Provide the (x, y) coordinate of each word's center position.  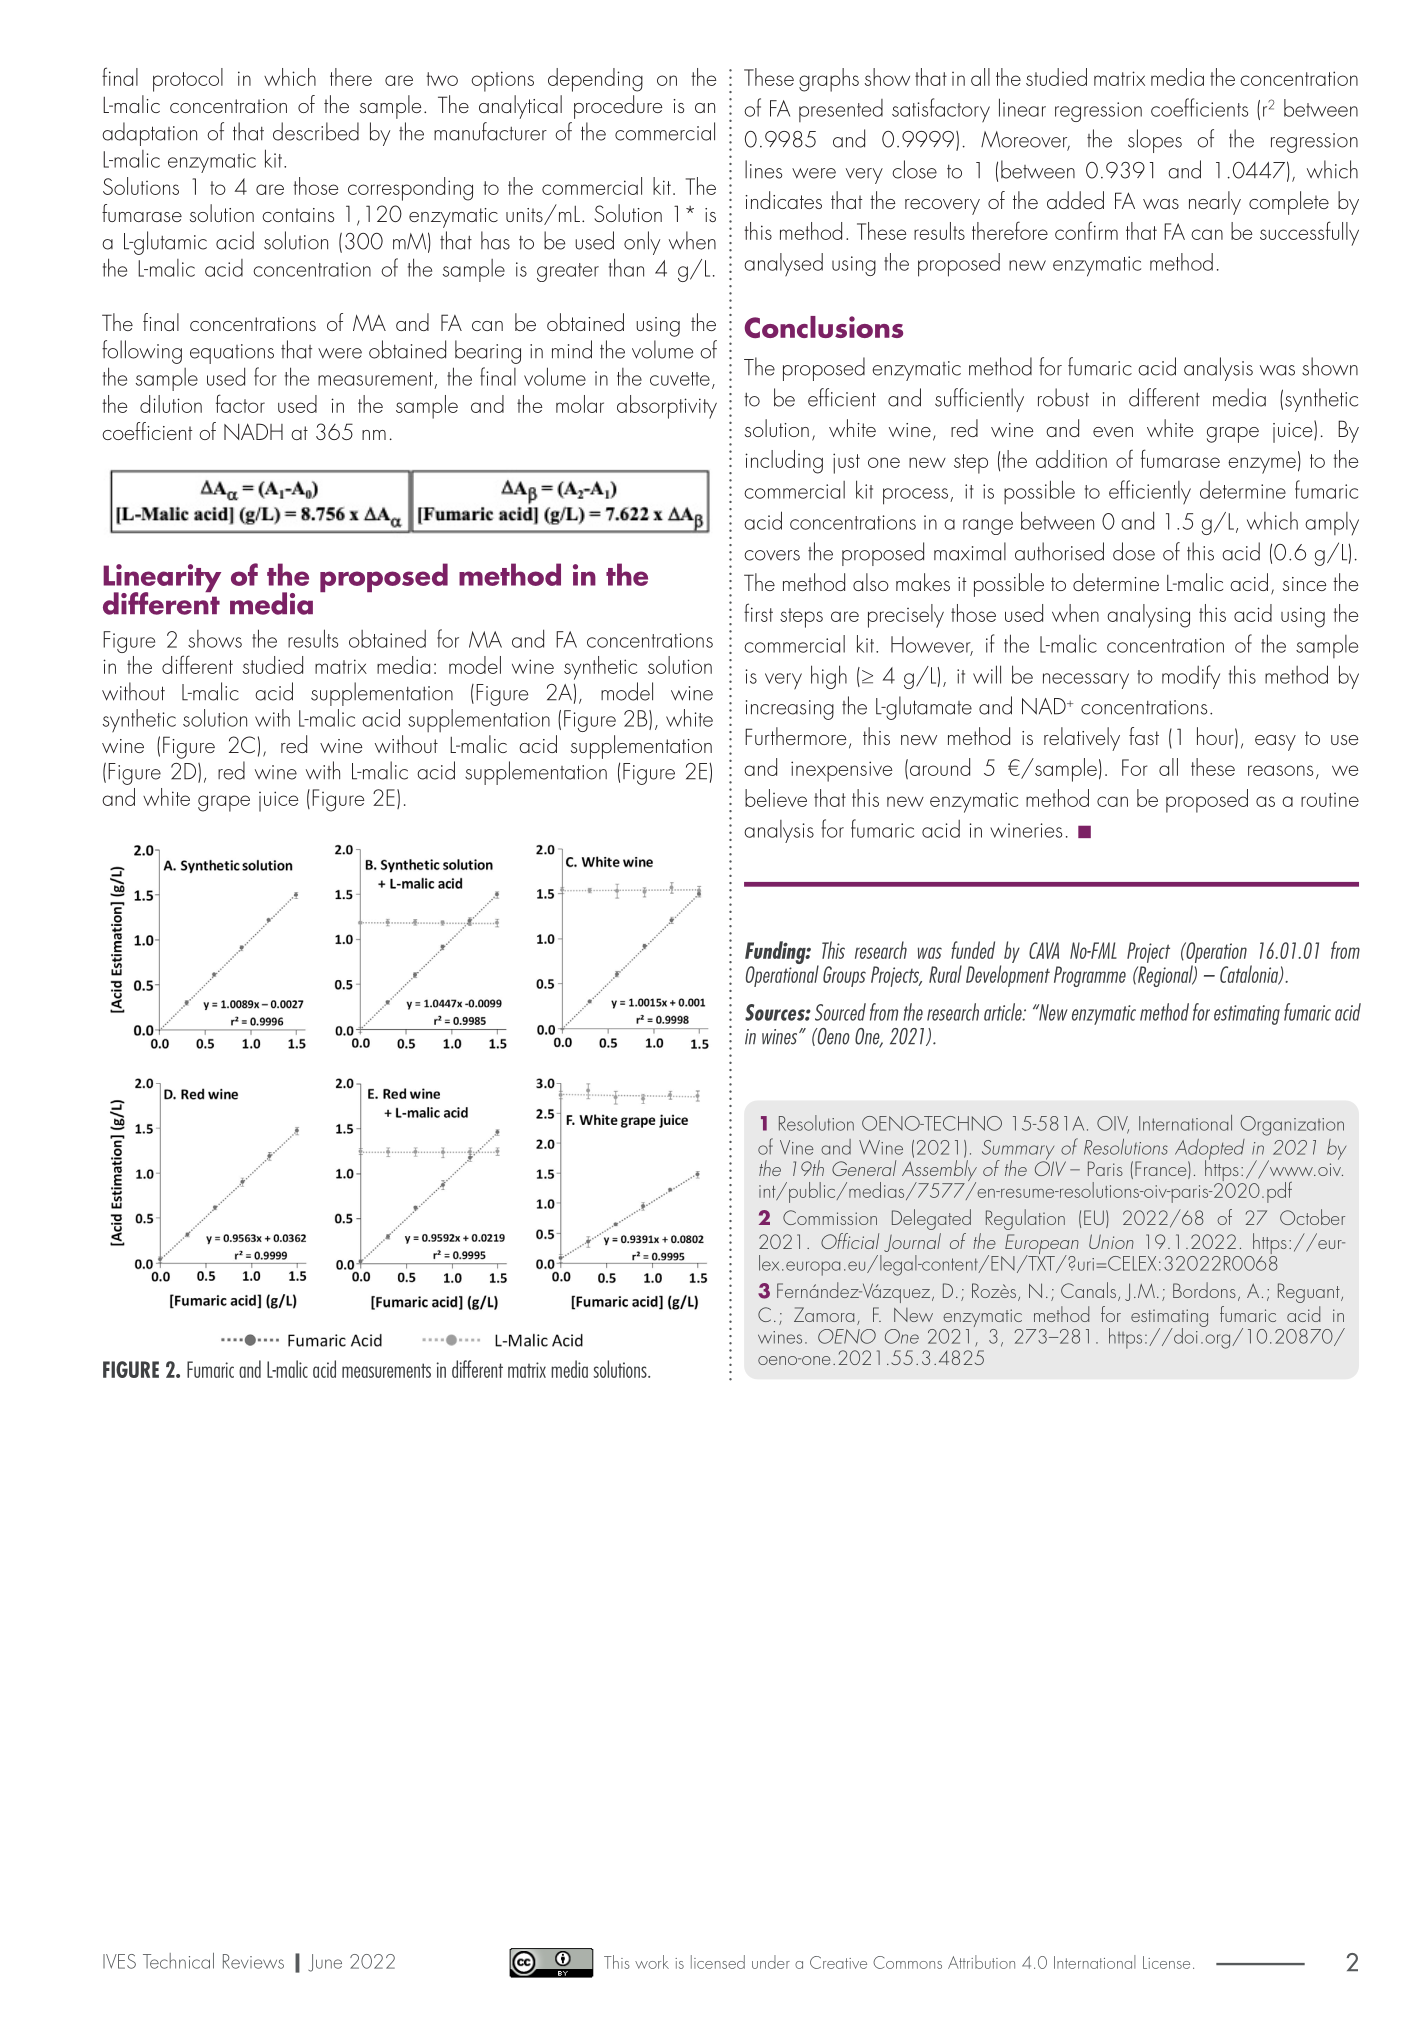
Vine (797, 1147)
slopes (1155, 141)
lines (763, 169)
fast (1144, 736)
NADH (253, 431)
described (316, 131)
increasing (790, 710)
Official (850, 1241)
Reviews (253, 1961)
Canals (1088, 1290)
